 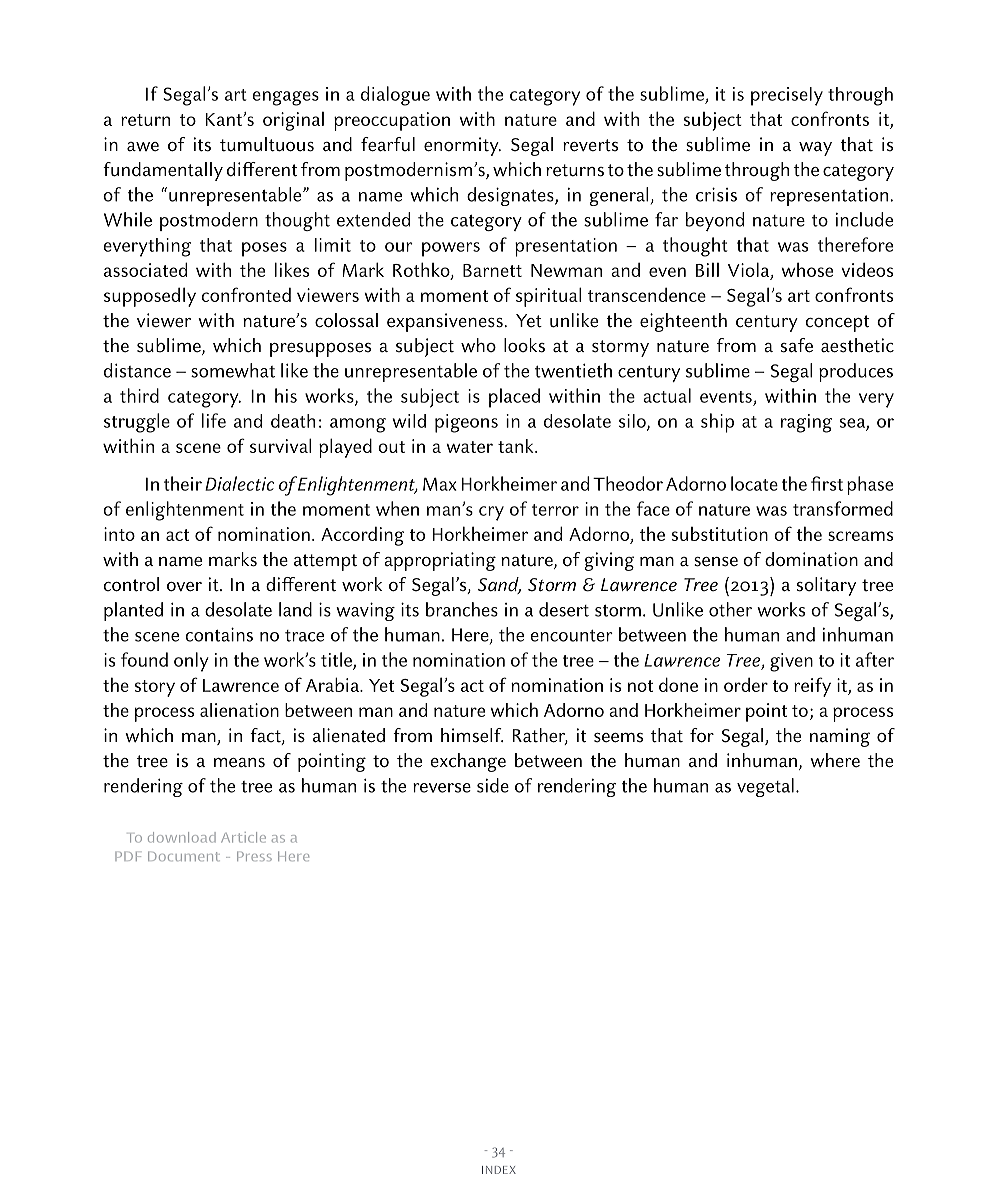 What do you see at coordinates (765, 787) in the document?
I see `vegetal` at bounding box center [765, 787].
